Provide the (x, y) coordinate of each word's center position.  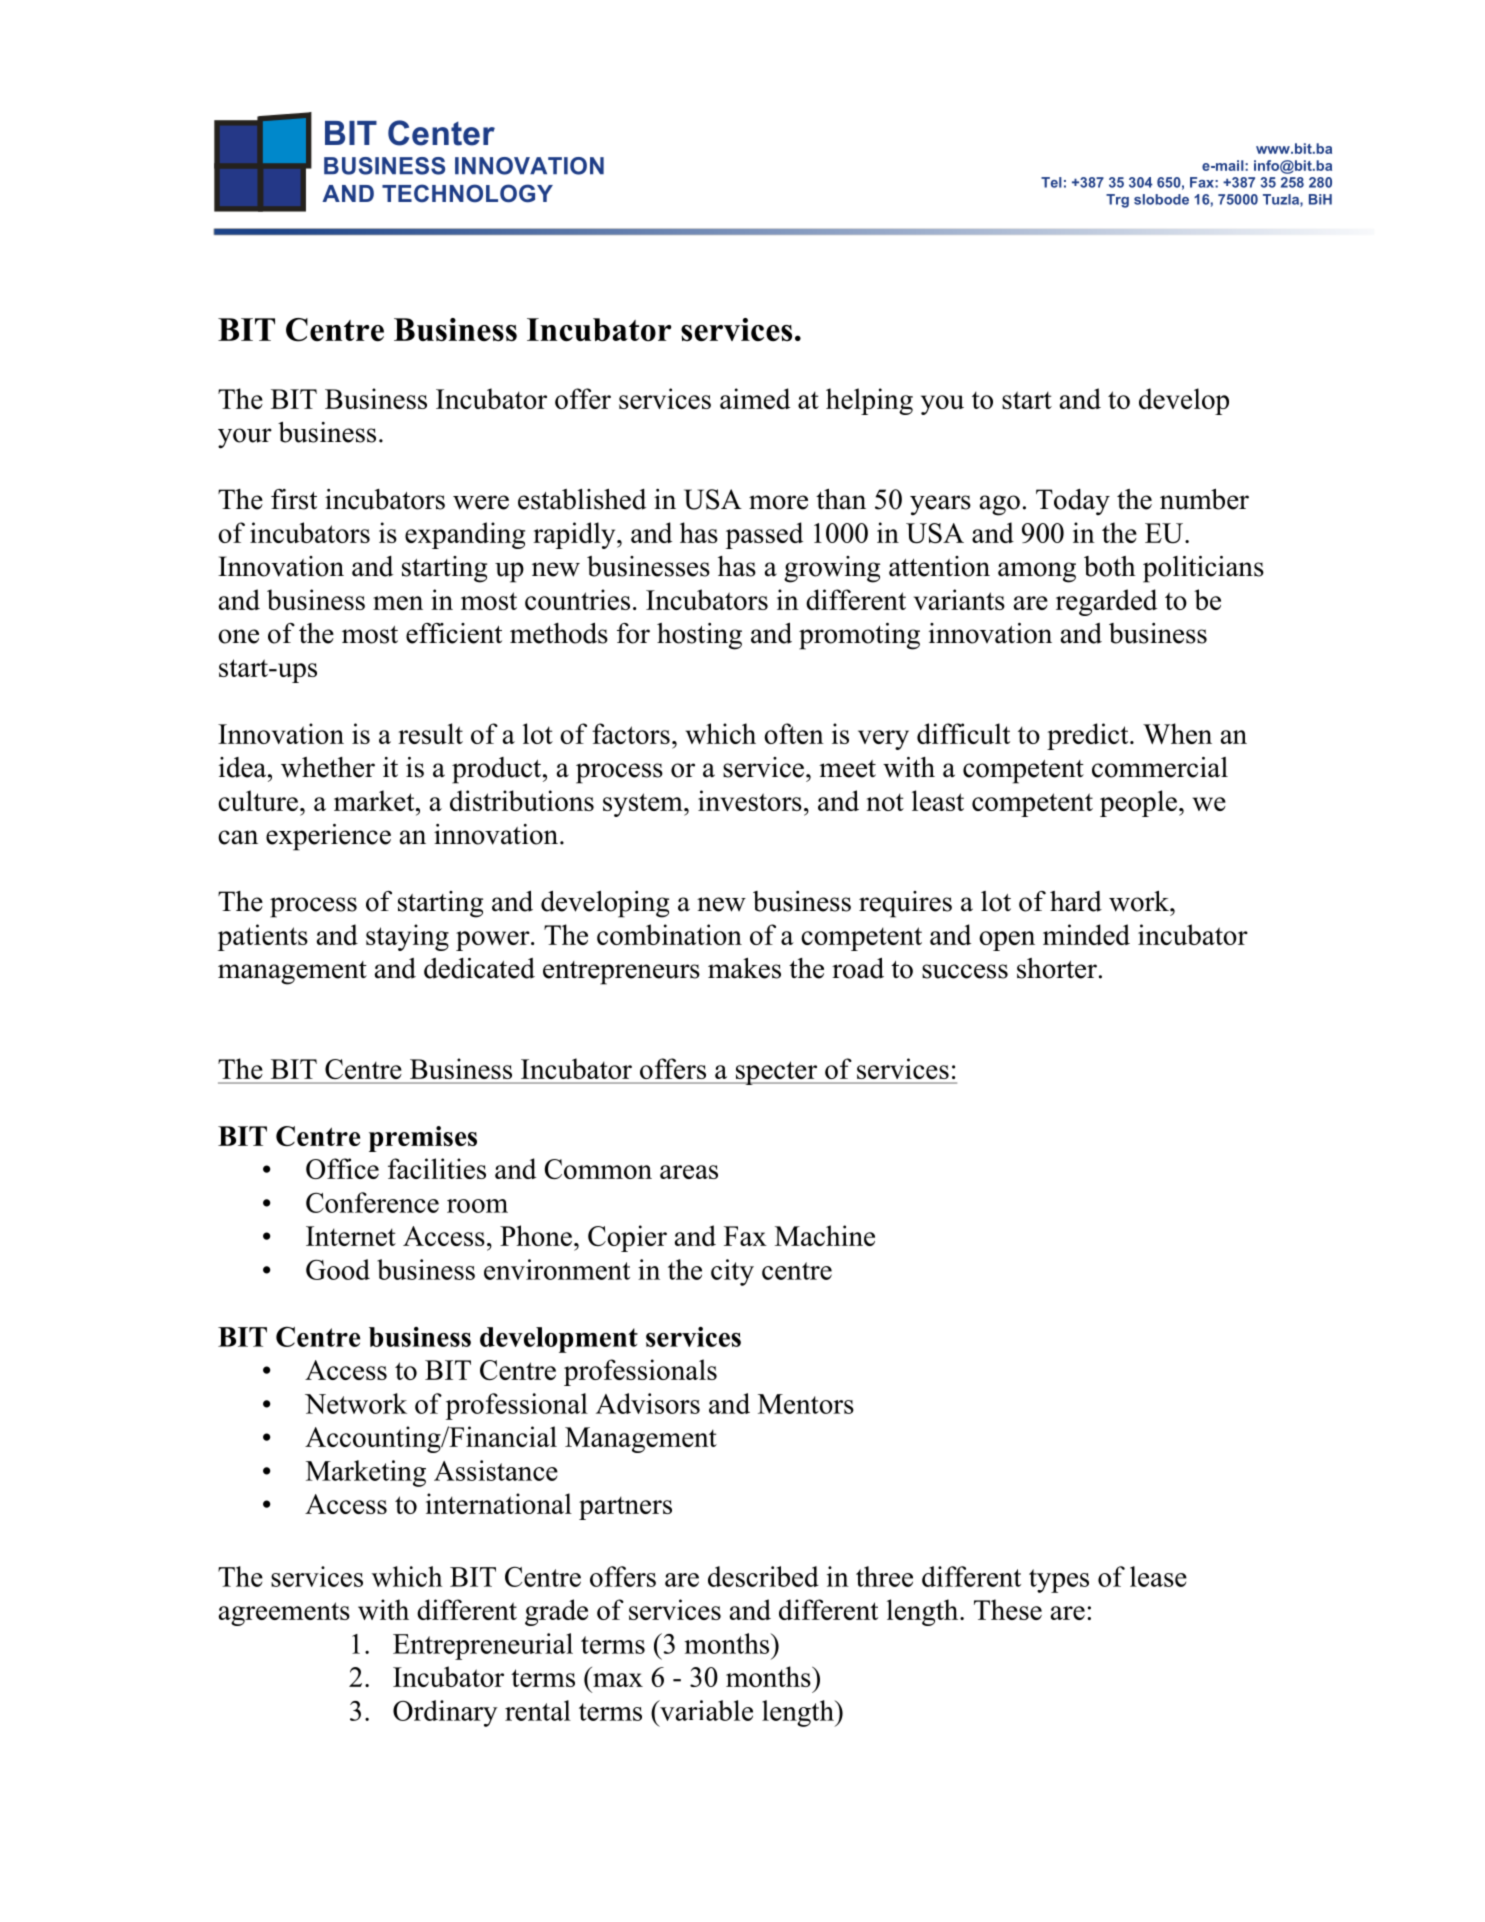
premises (423, 1139)
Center (441, 133)
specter (776, 1073)
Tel (1051, 182)
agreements (284, 1614)
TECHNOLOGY (467, 193)
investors (750, 800)
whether (328, 767)
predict (1089, 736)
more (778, 502)
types (1059, 1581)
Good (338, 1269)
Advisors (648, 1403)
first (294, 499)
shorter (1057, 968)
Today (1073, 502)
